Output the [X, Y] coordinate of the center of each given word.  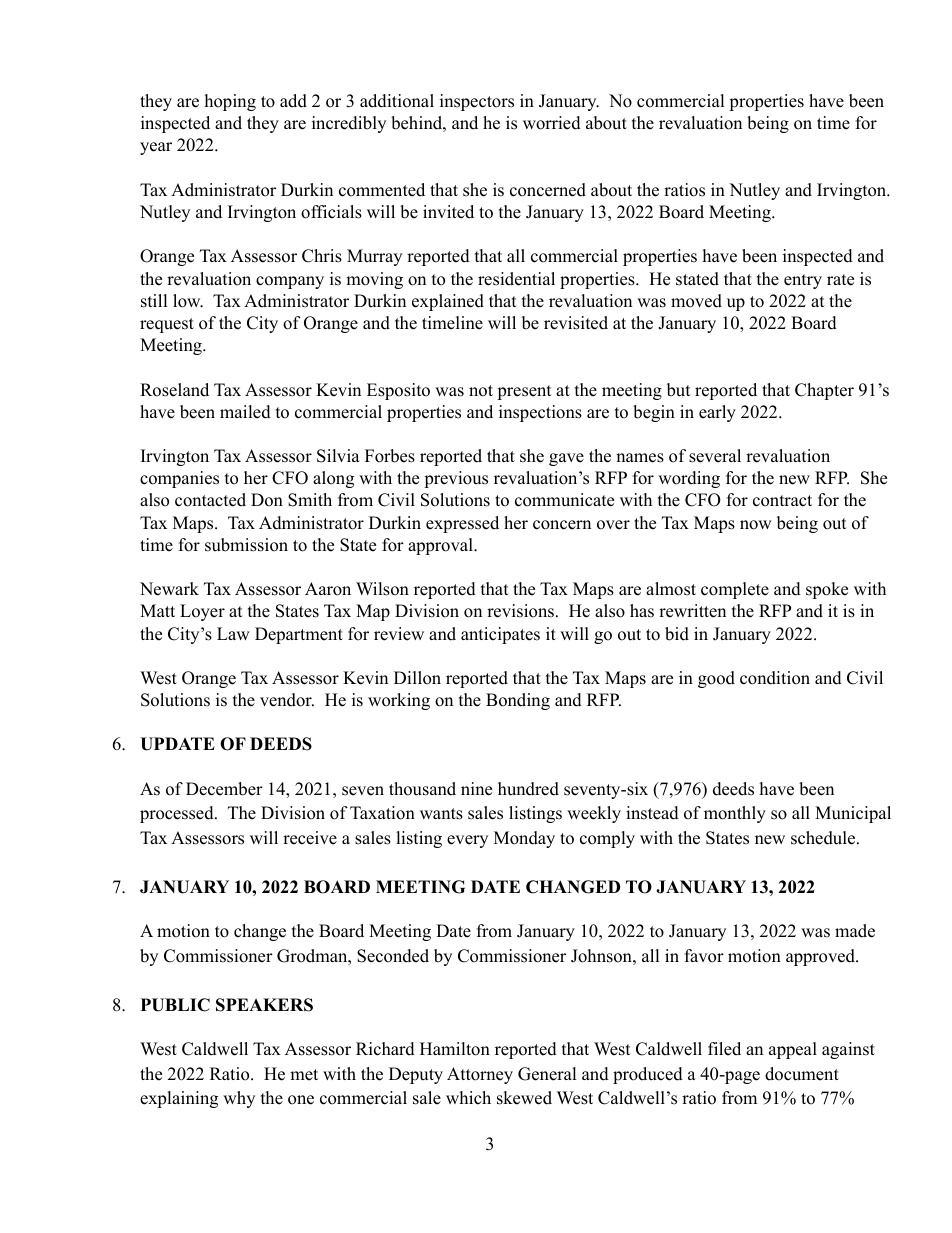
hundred [528, 789]
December [224, 789]
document [802, 1074]
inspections [540, 413]
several [715, 456]
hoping [230, 102]
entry [803, 281]
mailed [245, 412]
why [239, 1099]
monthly [735, 814]
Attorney [480, 1075]
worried [552, 123]
